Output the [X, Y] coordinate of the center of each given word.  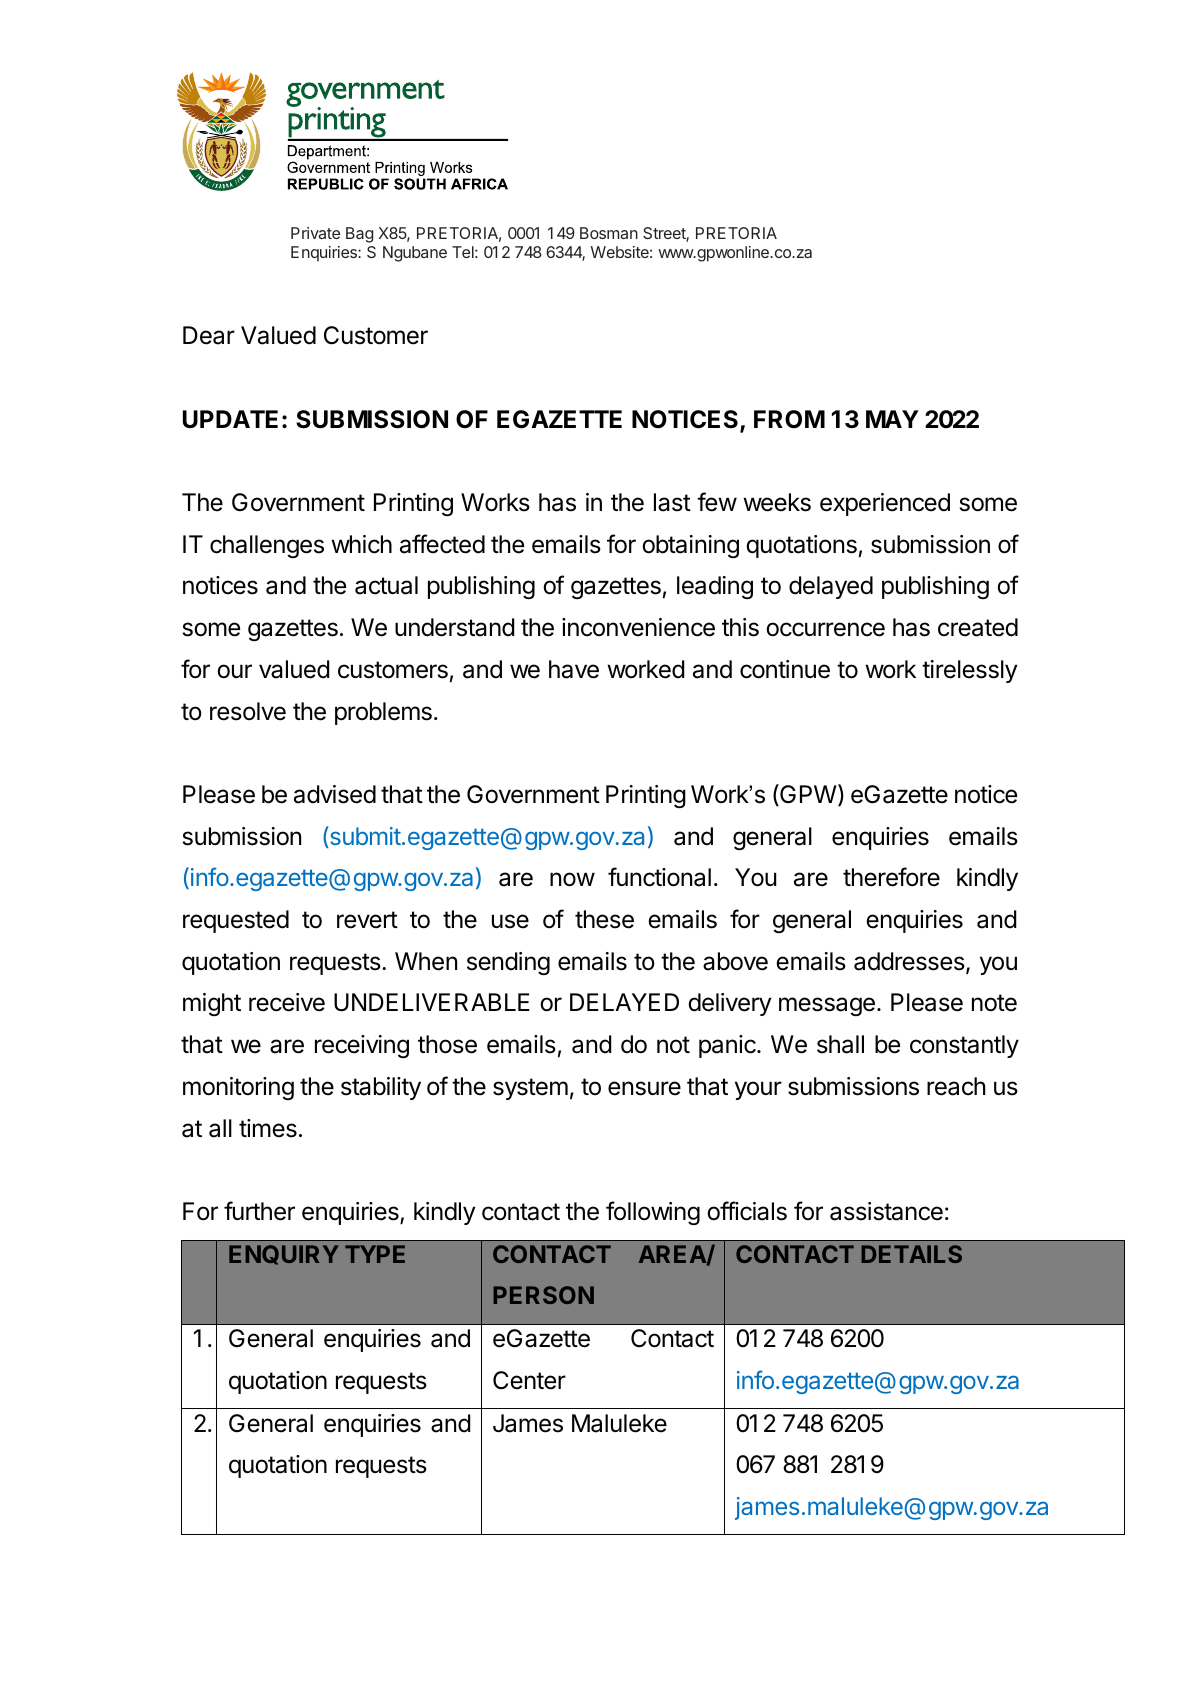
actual [386, 585]
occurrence [825, 629]
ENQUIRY [284, 1255]
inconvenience [638, 627]
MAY [892, 419]
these [604, 919]
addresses [910, 962]
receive [287, 1002]
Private [315, 233]
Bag [359, 235]
